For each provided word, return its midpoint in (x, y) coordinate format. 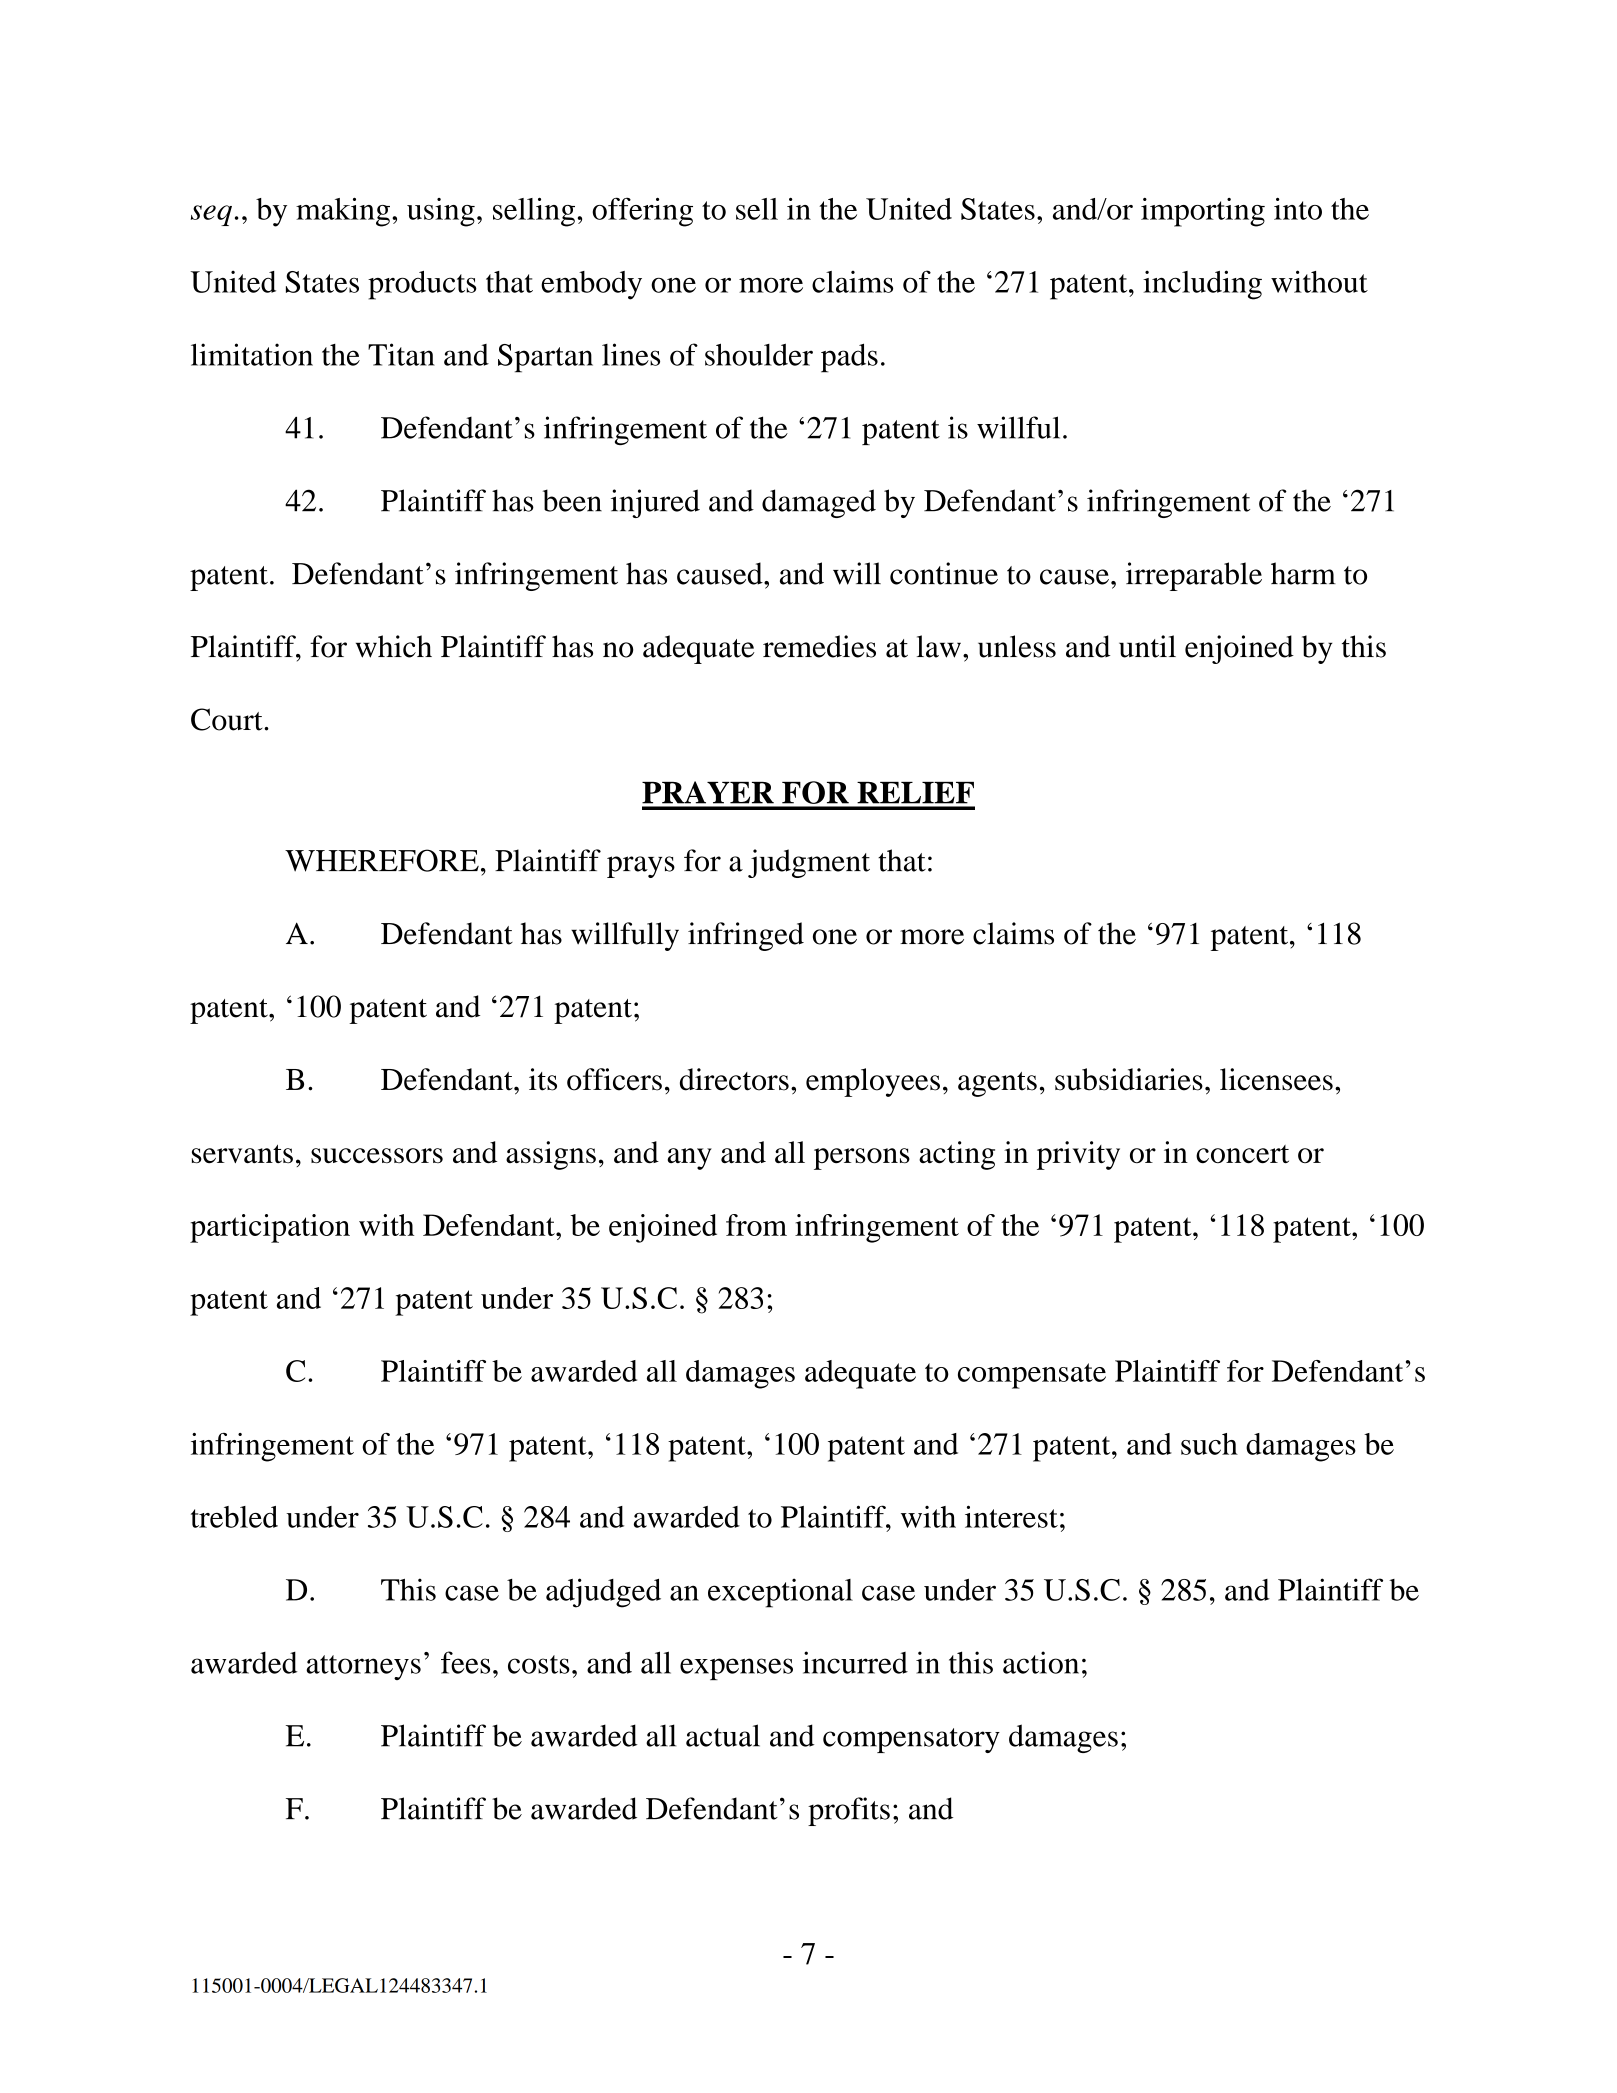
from (756, 1225)
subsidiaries (1129, 1079)
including (1202, 285)
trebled (234, 1517)
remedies (819, 646)
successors (377, 1155)
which (394, 646)
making (343, 212)
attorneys (363, 1667)
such (1209, 1444)
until (1147, 646)
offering (642, 212)
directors (734, 1079)
